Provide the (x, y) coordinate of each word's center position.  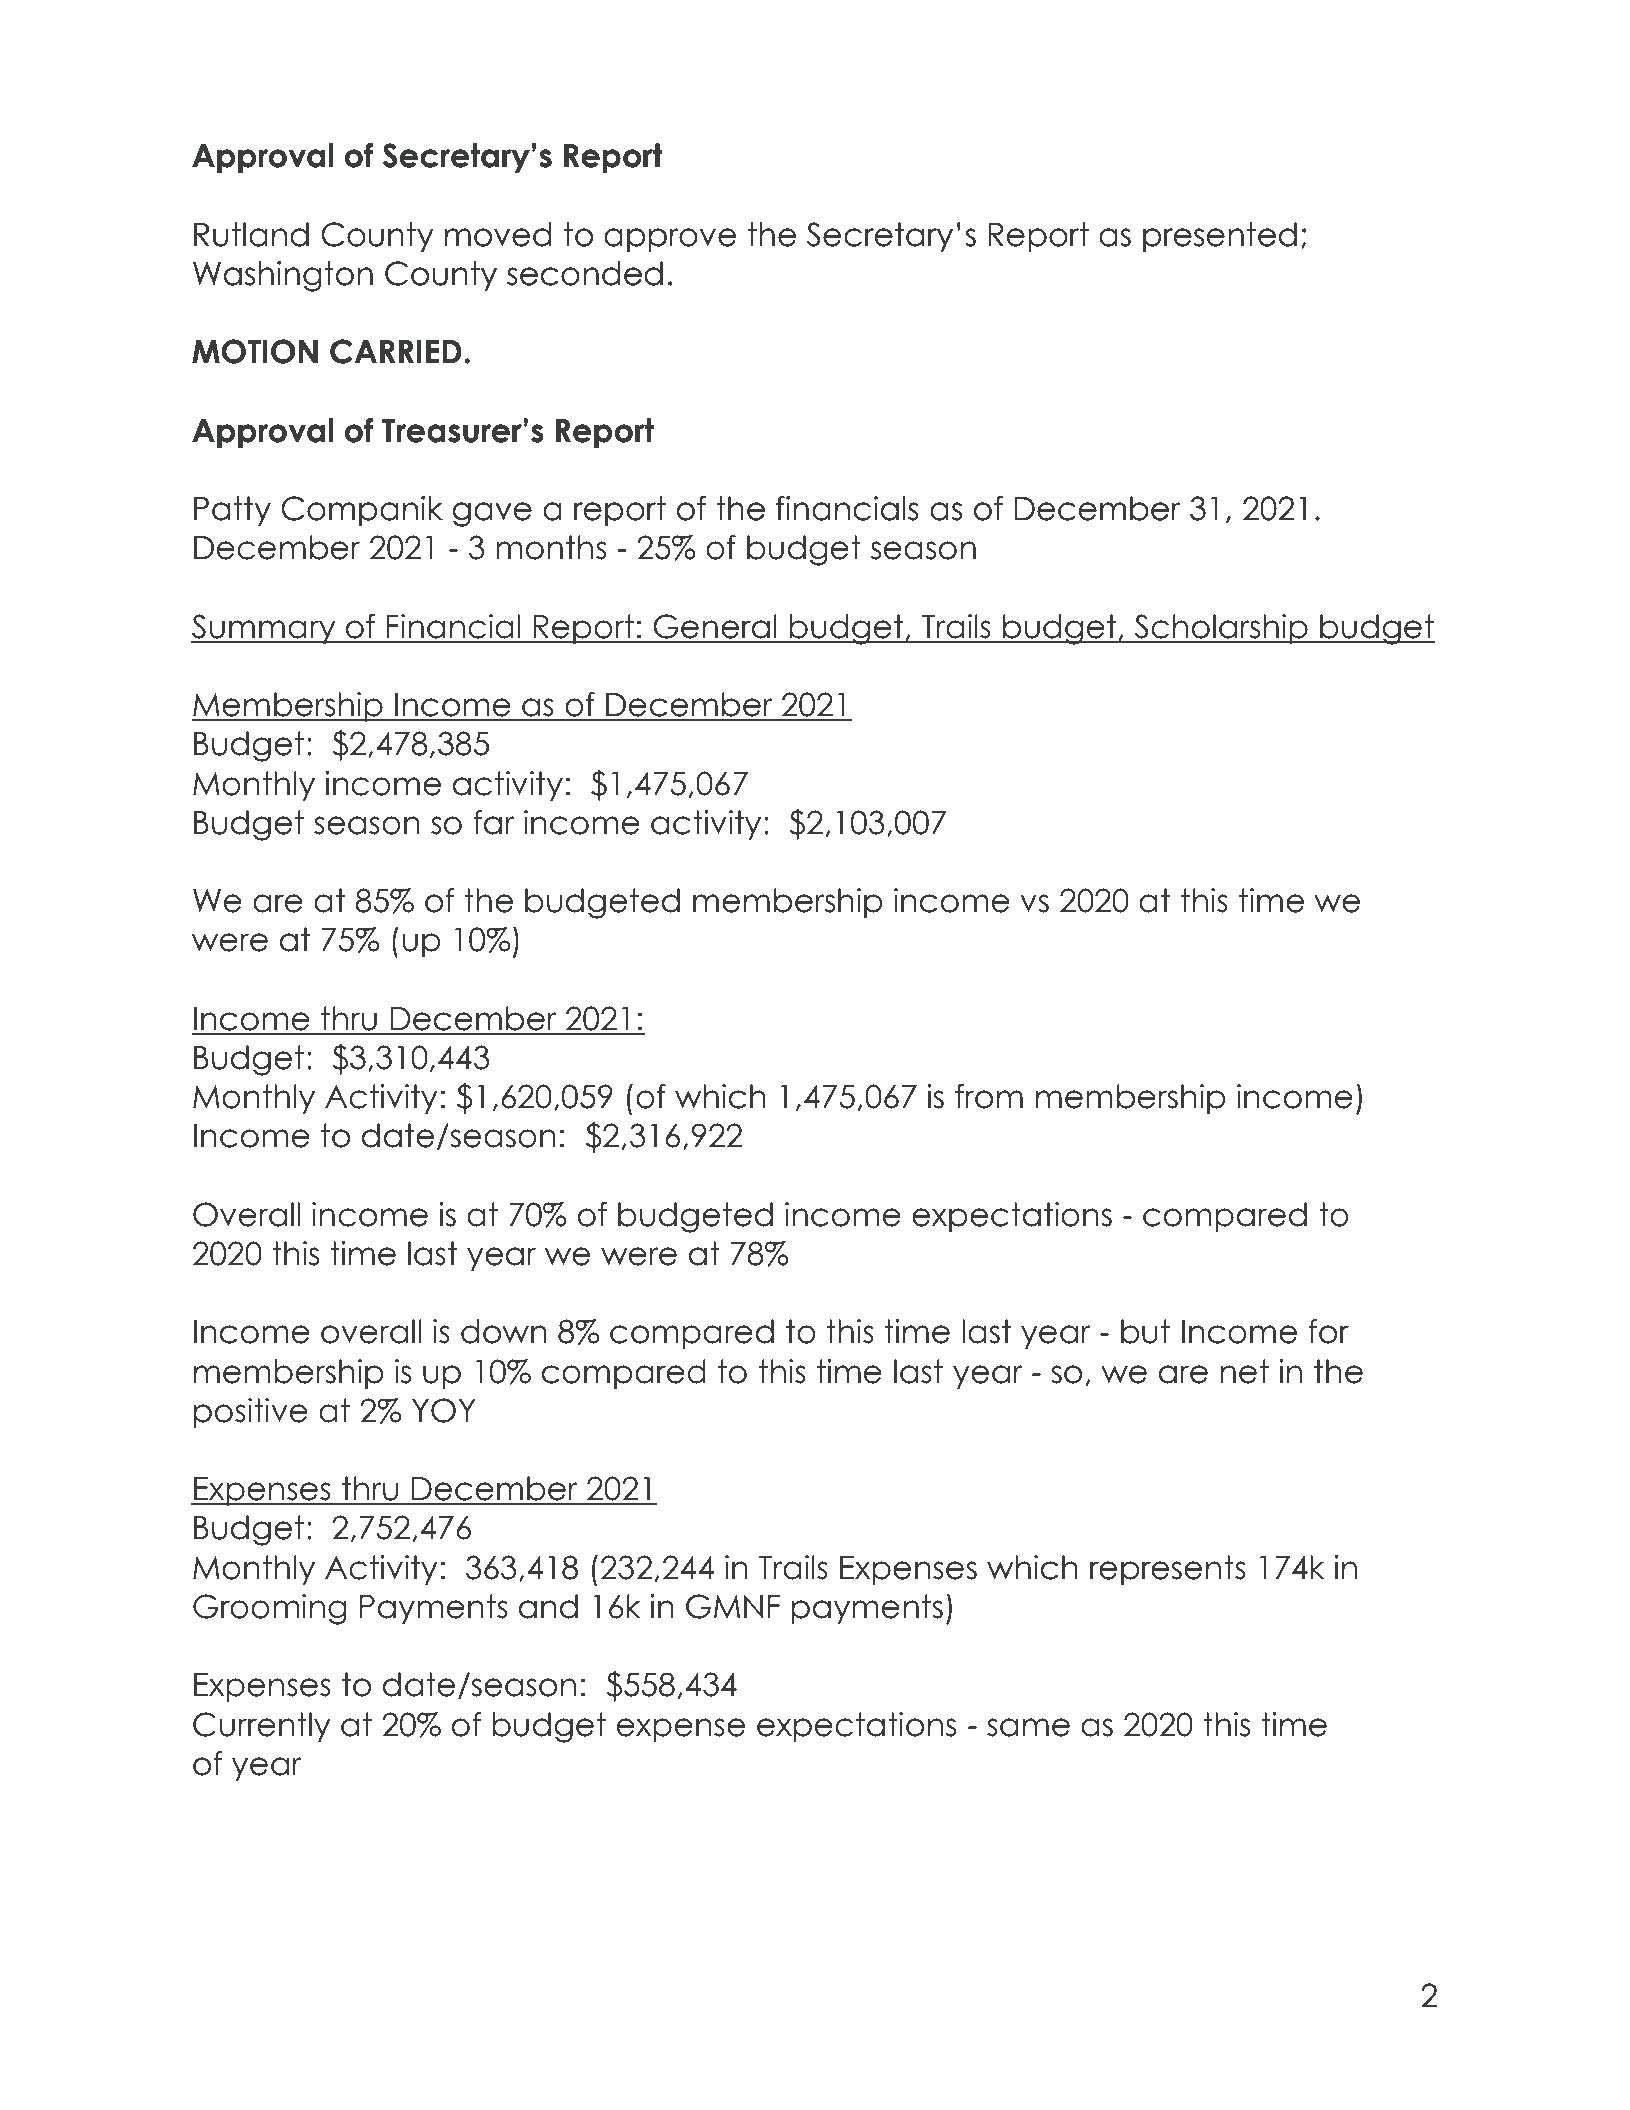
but (1145, 1331)
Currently (262, 1727)
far (494, 822)
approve (670, 240)
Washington (283, 276)
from (989, 1096)
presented (1220, 237)
